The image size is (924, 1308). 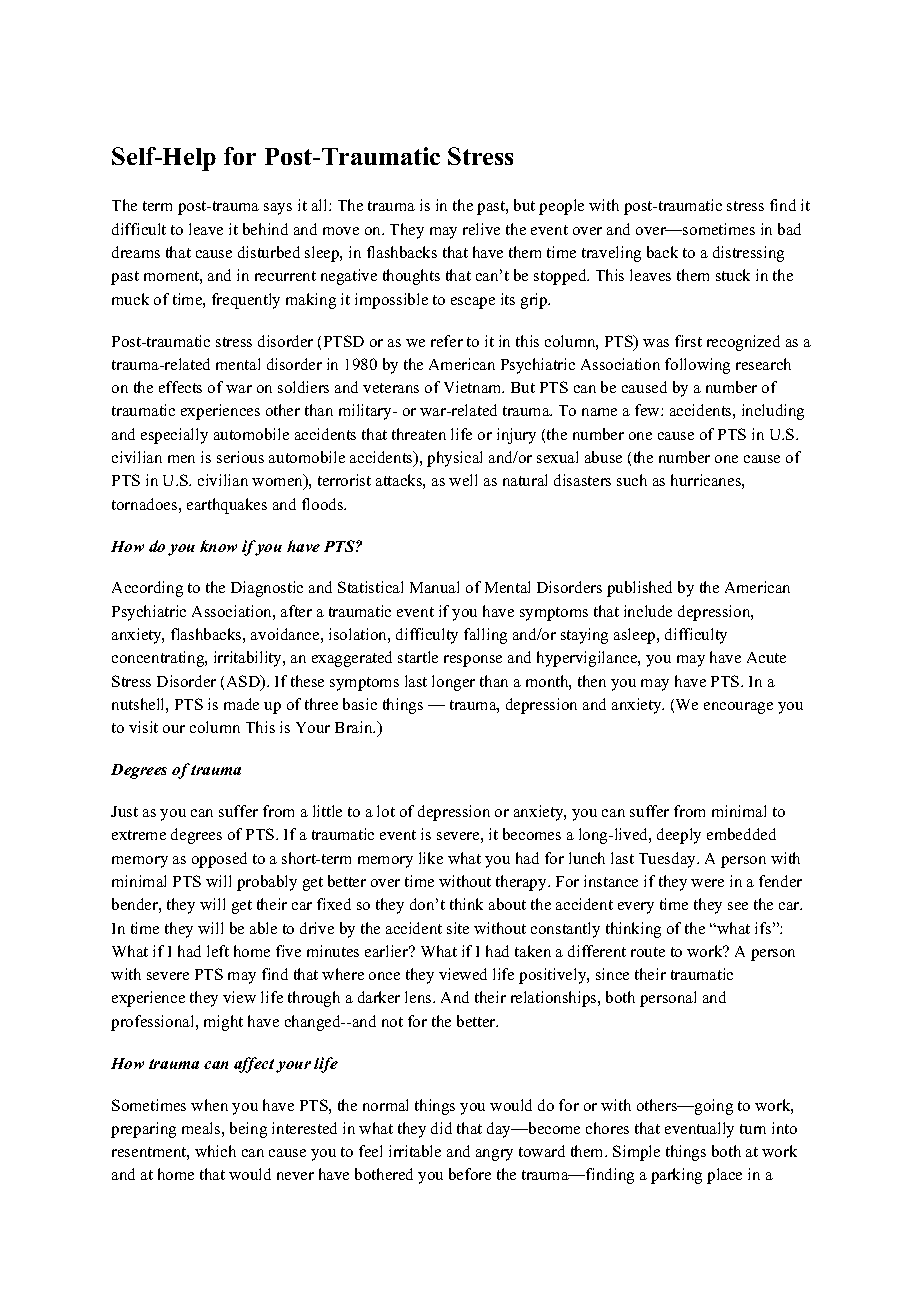 What do you see at coordinates (481, 229) in the screenshot?
I see `relive` at bounding box center [481, 229].
